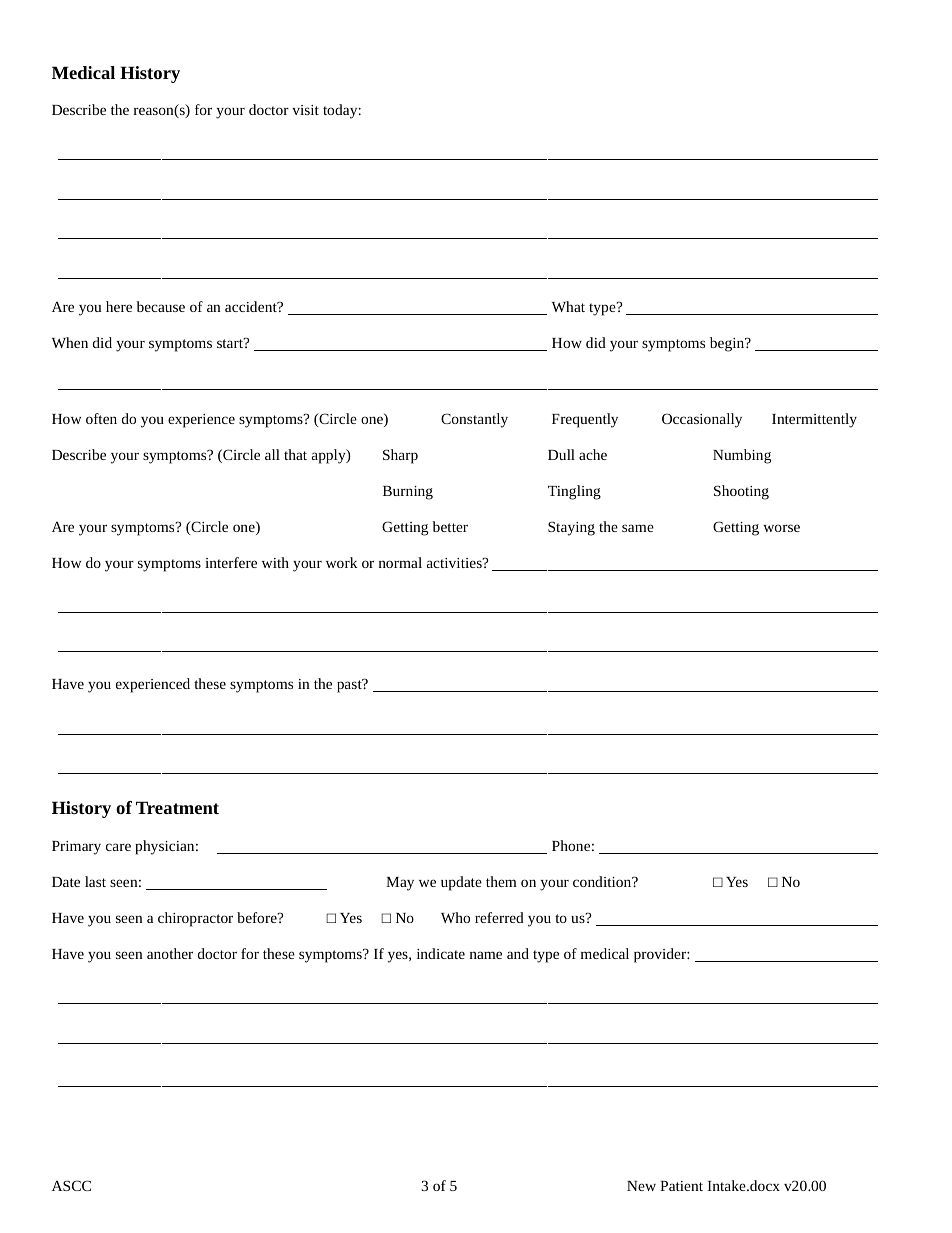 This screenshot has width=952, height=1233. I want to click on Patient, so click(681, 1186).
